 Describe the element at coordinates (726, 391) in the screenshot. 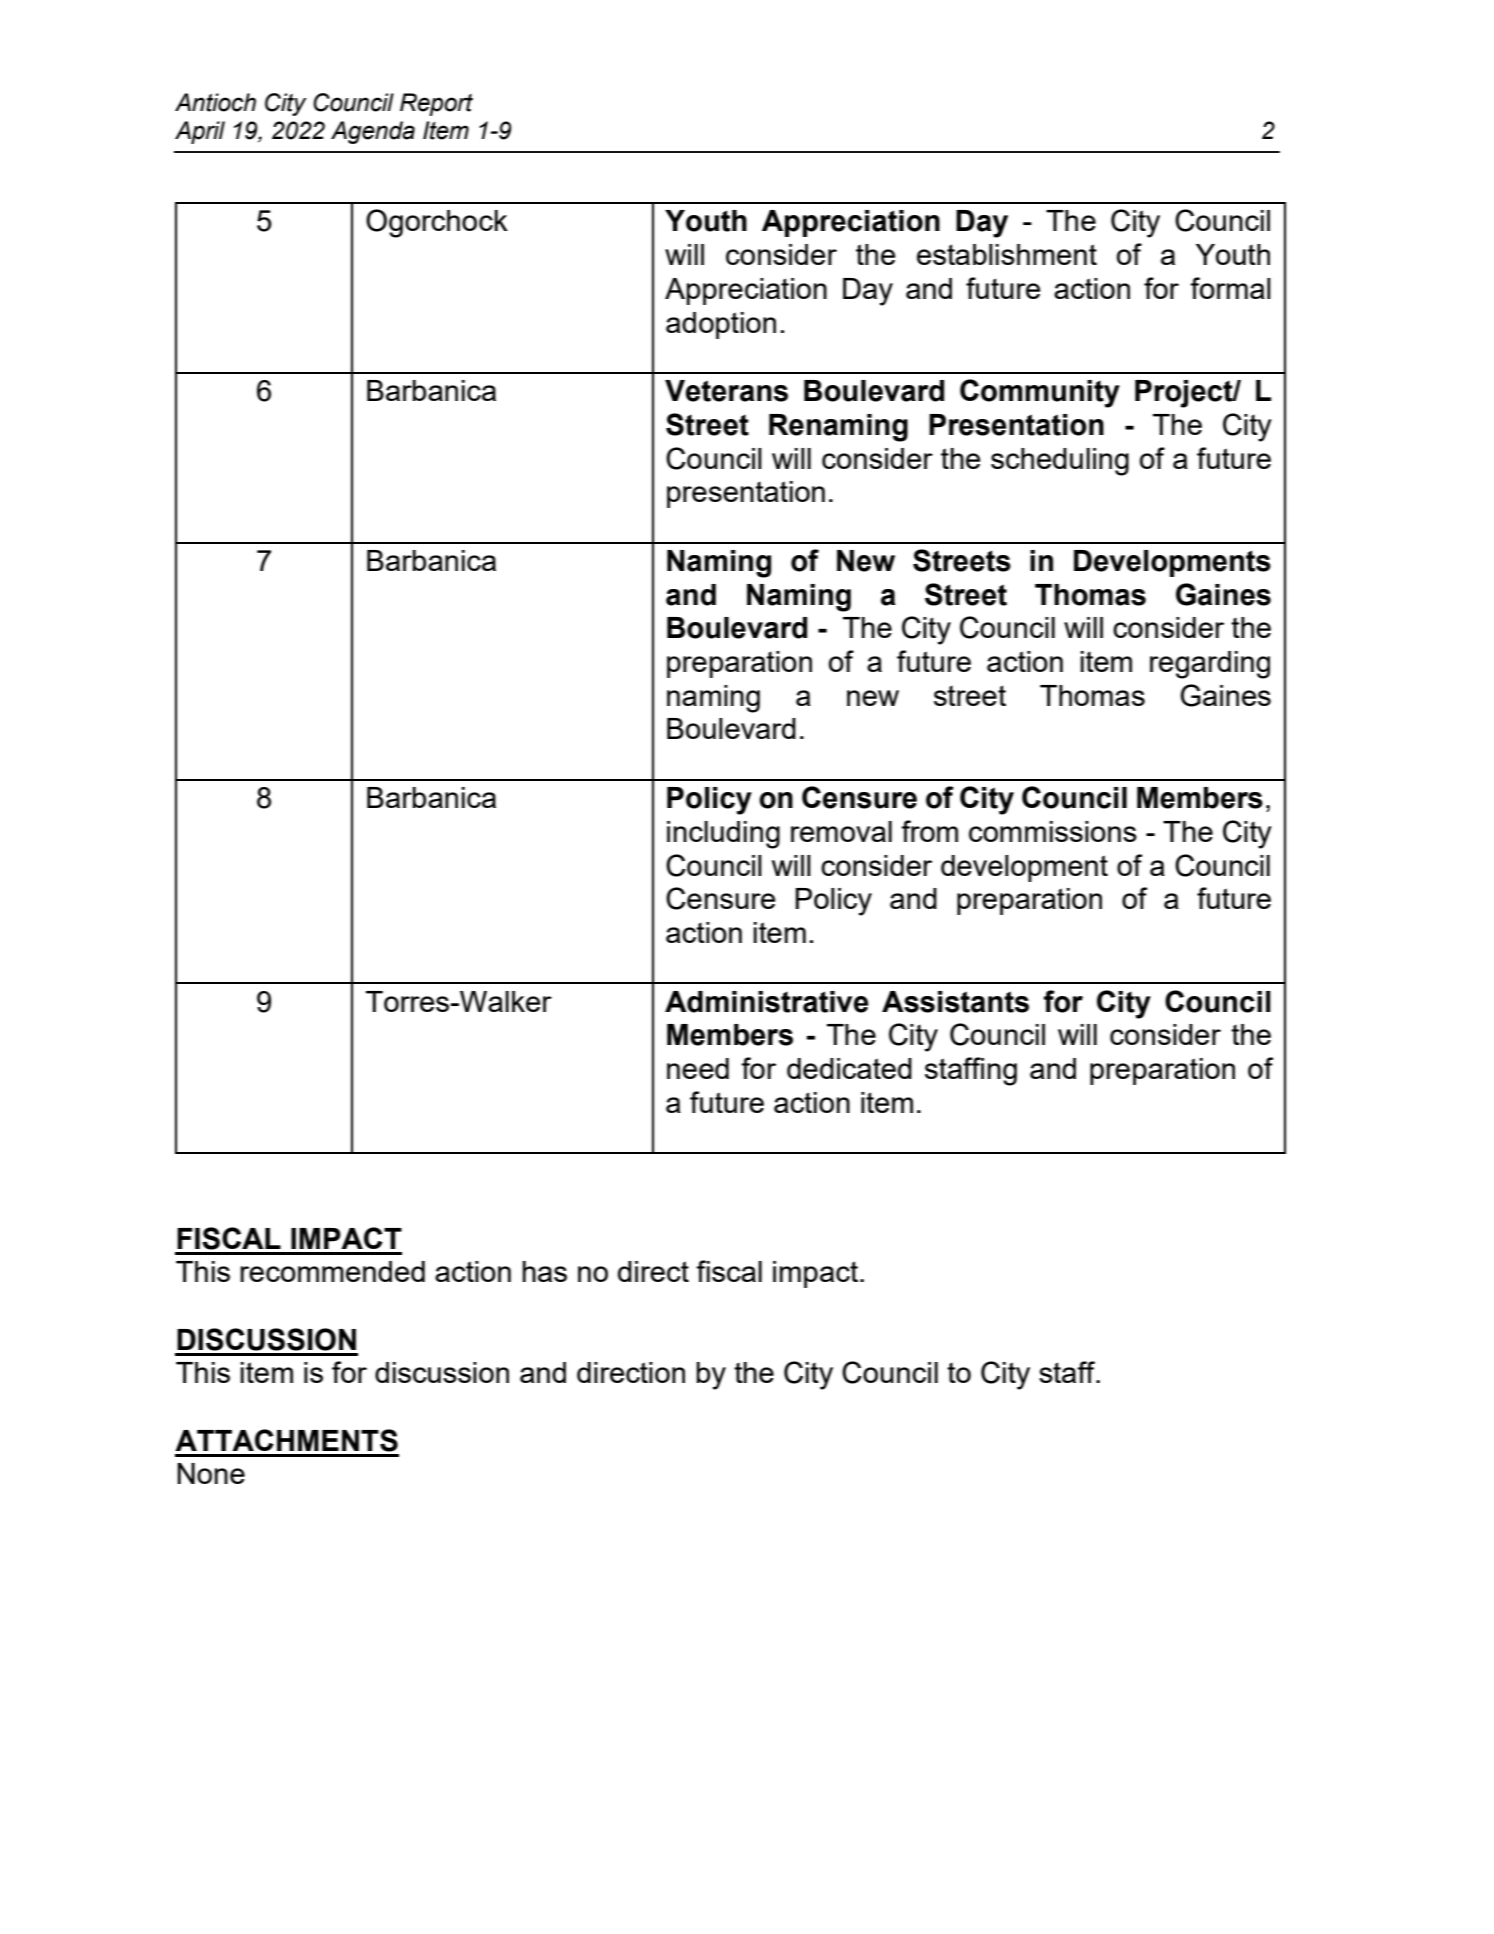

I see `Veterans` at that location.
